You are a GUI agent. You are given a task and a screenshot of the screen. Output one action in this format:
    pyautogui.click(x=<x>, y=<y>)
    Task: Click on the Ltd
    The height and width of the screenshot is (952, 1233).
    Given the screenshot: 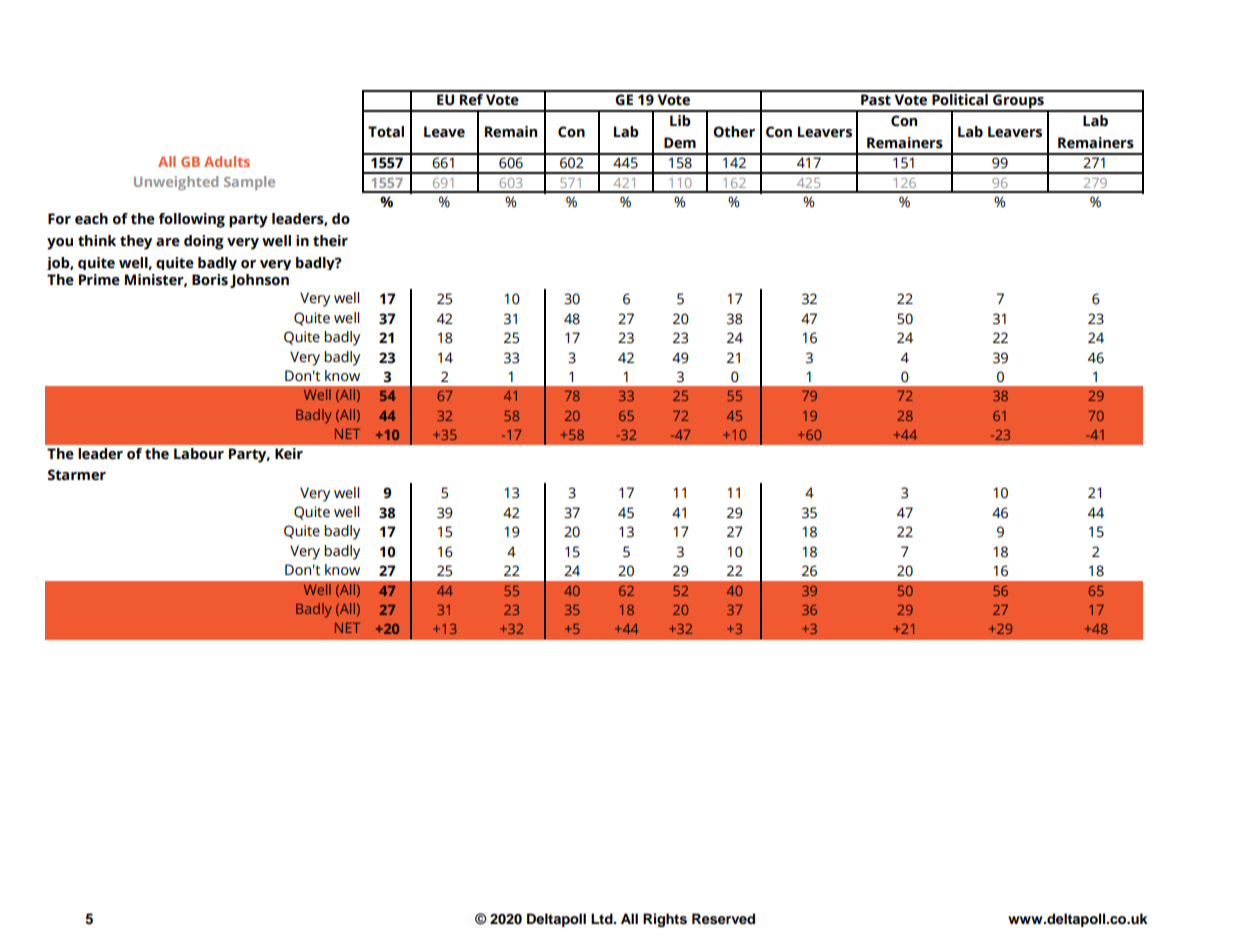 What is the action you would take?
    pyautogui.click(x=603, y=918)
